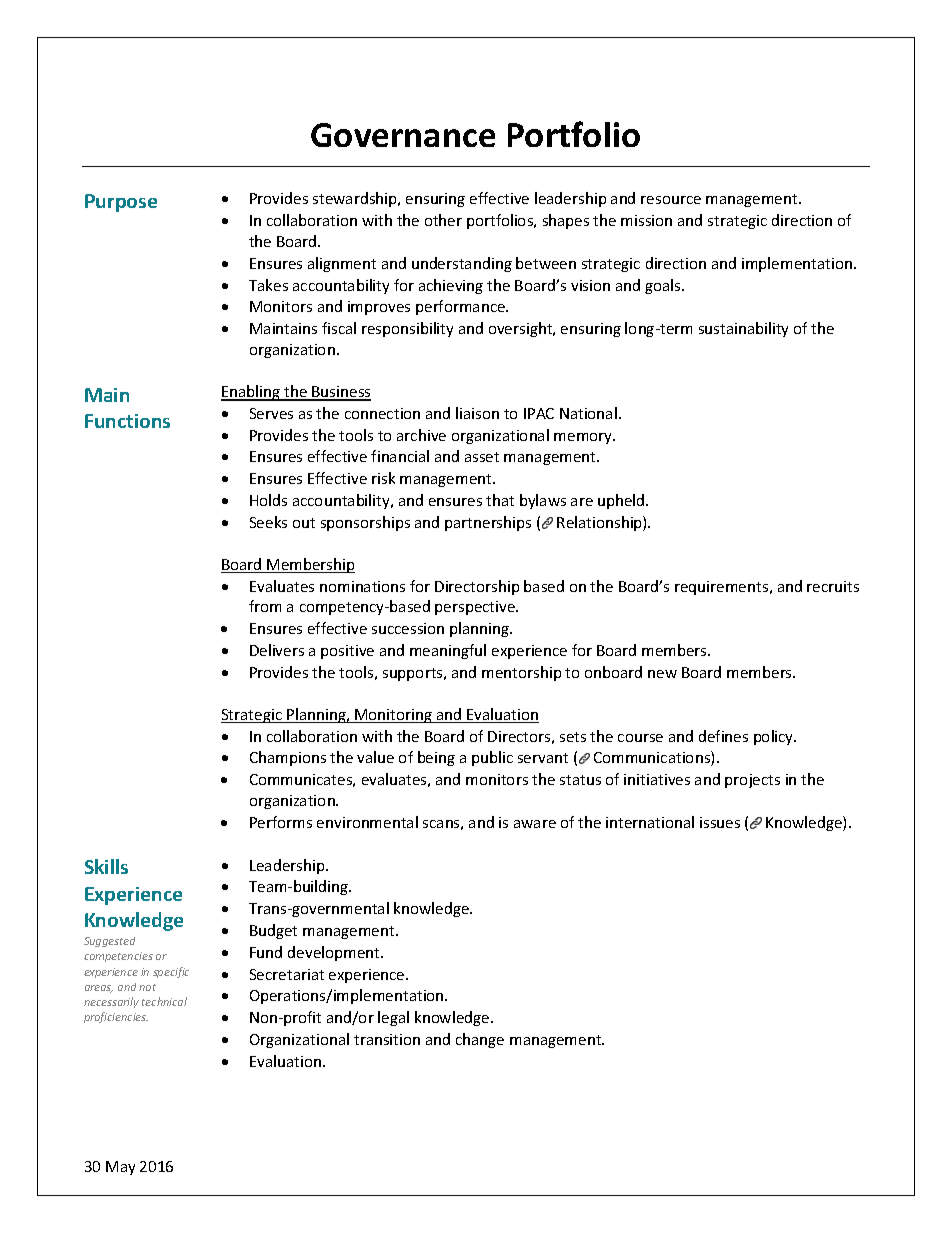 The height and width of the document is (1233, 952). What do you see at coordinates (671, 200) in the document?
I see `resource` at bounding box center [671, 200].
